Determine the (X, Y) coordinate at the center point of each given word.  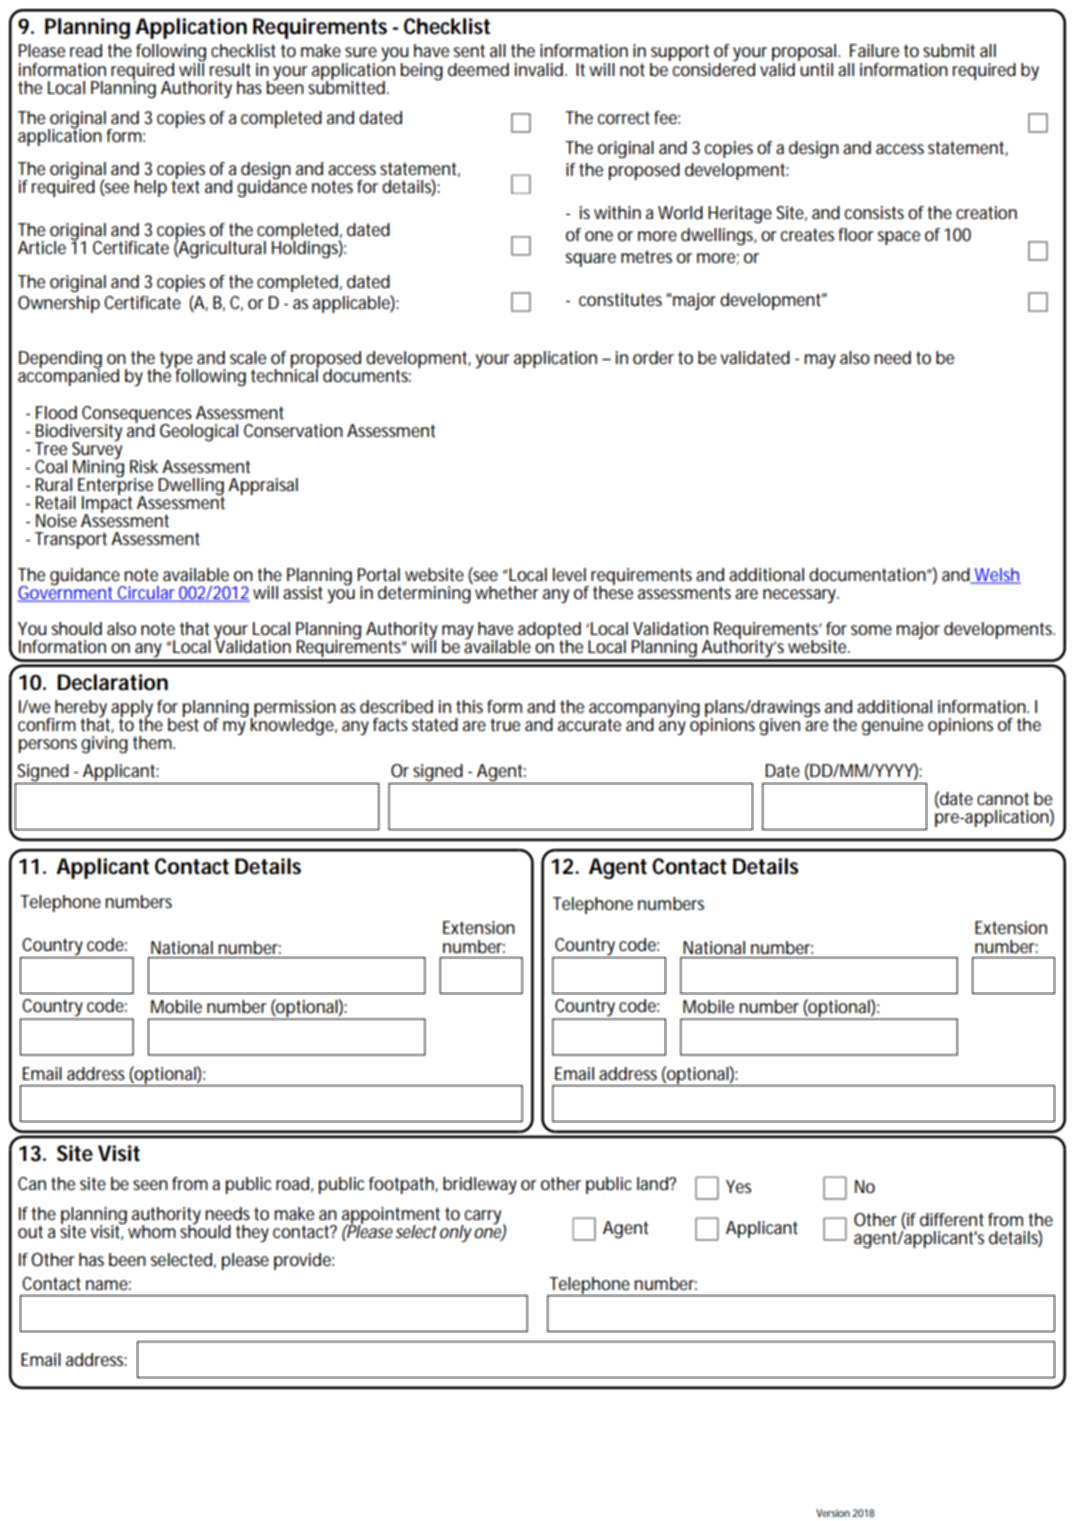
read (86, 50)
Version (833, 1513)
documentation (867, 574)
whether (507, 592)
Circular (146, 594)
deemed (478, 69)
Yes (738, 1186)
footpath (402, 1185)
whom (152, 1231)
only (456, 1233)
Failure (874, 50)
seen (150, 1185)
